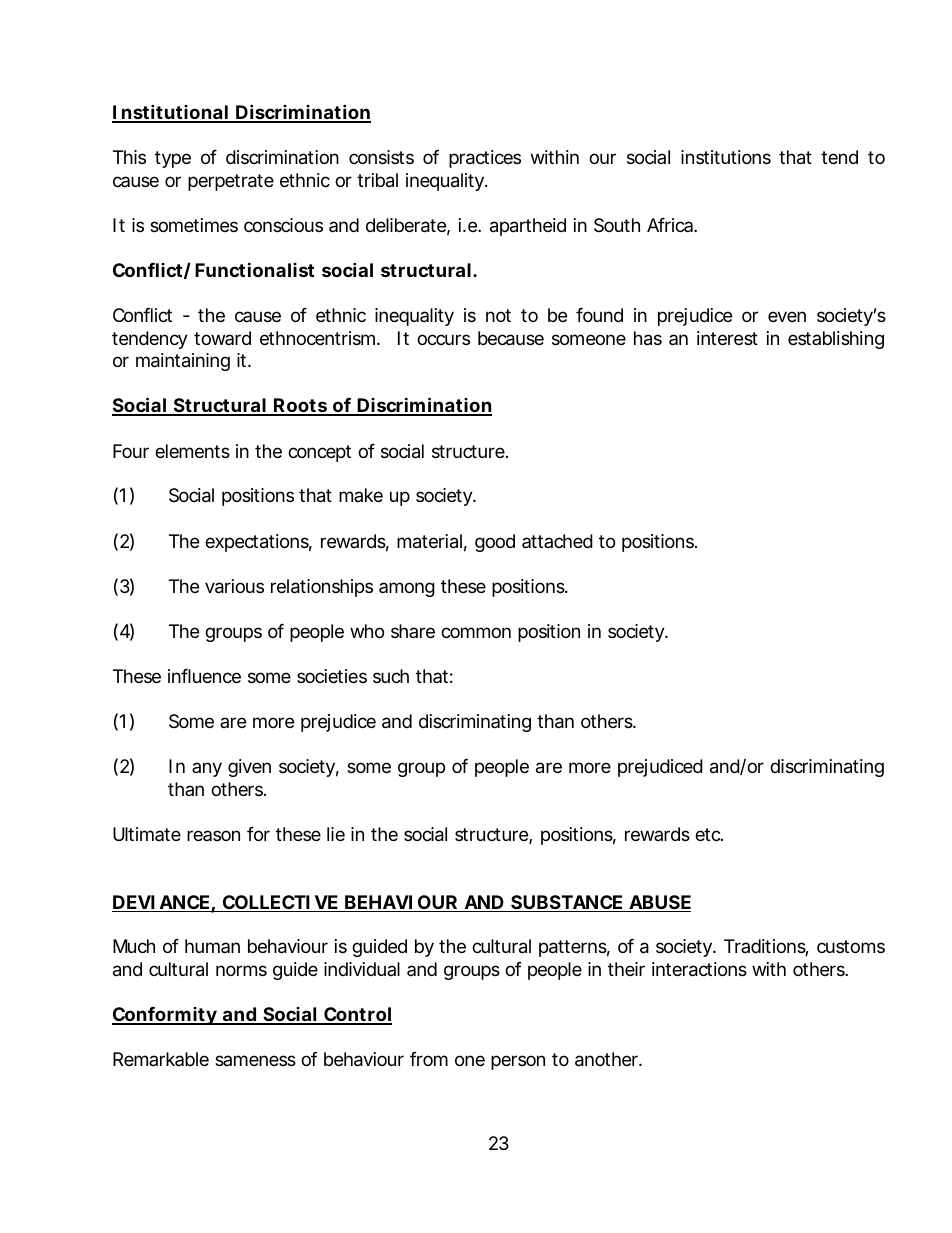 Image resolution: width=952 pixels, height=1233 pixels. What do you see at coordinates (255, 1060) in the image?
I see `sameness` at bounding box center [255, 1060].
